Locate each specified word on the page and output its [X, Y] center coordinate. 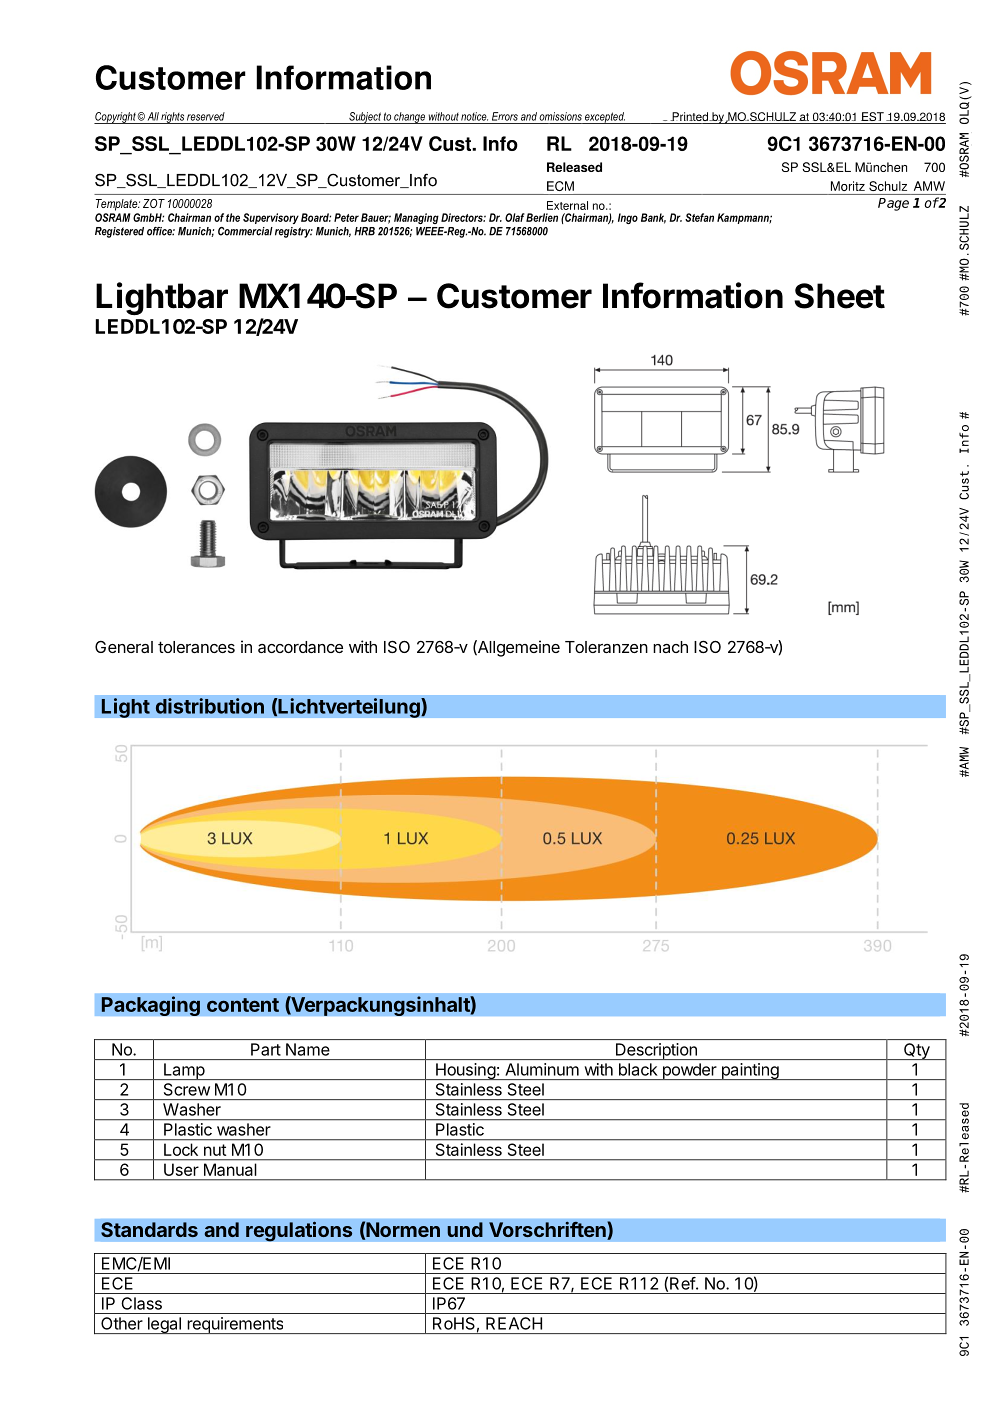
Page [893, 204]
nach [670, 647]
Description [656, 1051]
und [465, 1229]
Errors [505, 116]
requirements [235, 1325]
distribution [210, 706]
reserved [206, 116]
